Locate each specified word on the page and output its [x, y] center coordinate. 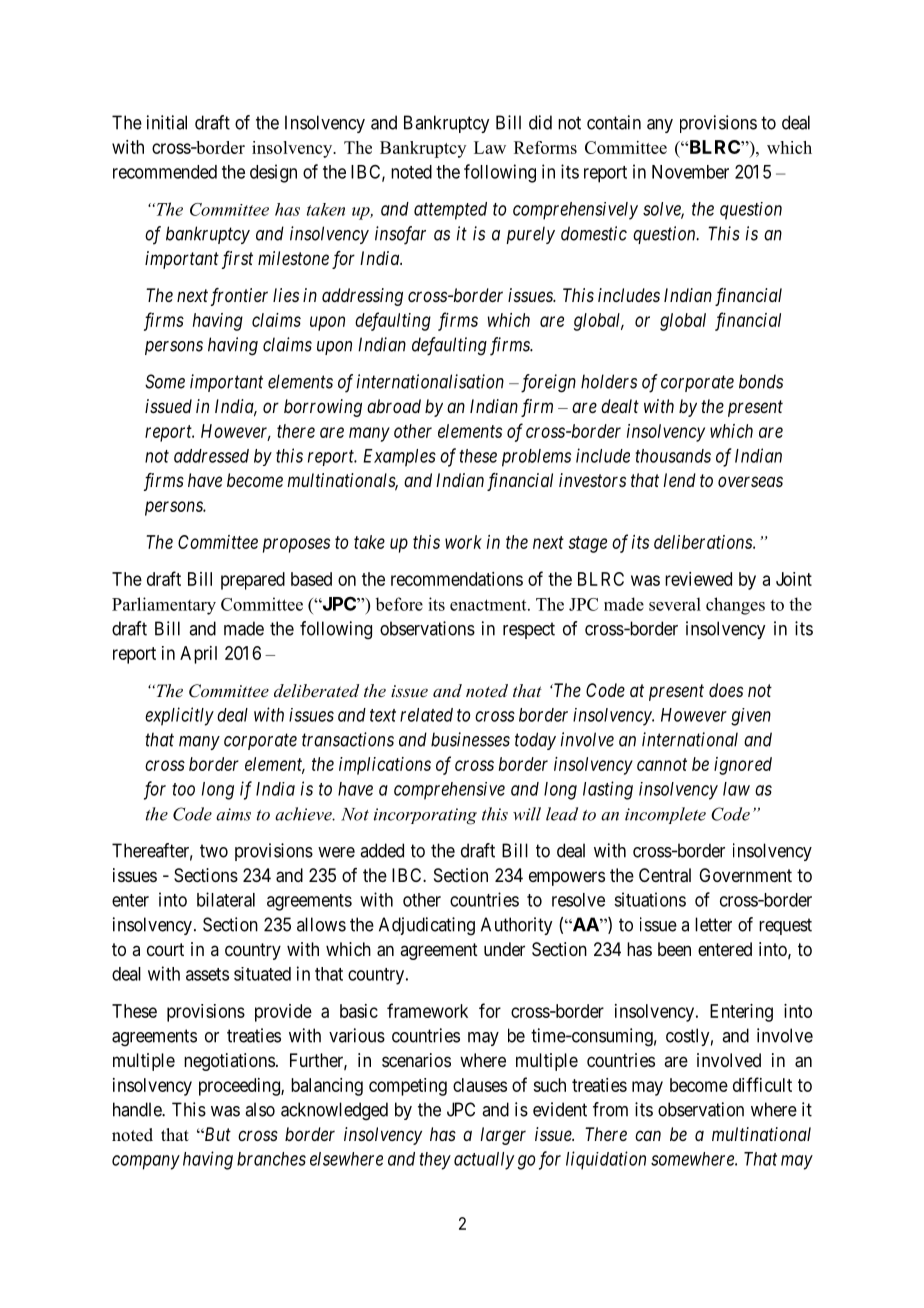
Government [745, 875]
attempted [450, 211]
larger [503, 1136]
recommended [165, 172]
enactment [489, 605]
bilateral [226, 899]
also [260, 1109]
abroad [394, 406]
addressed [211, 456]
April [198, 655]
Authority [516, 926]
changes [735, 606]
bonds [761, 381]
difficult [762, 1084]
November [690, 172]
